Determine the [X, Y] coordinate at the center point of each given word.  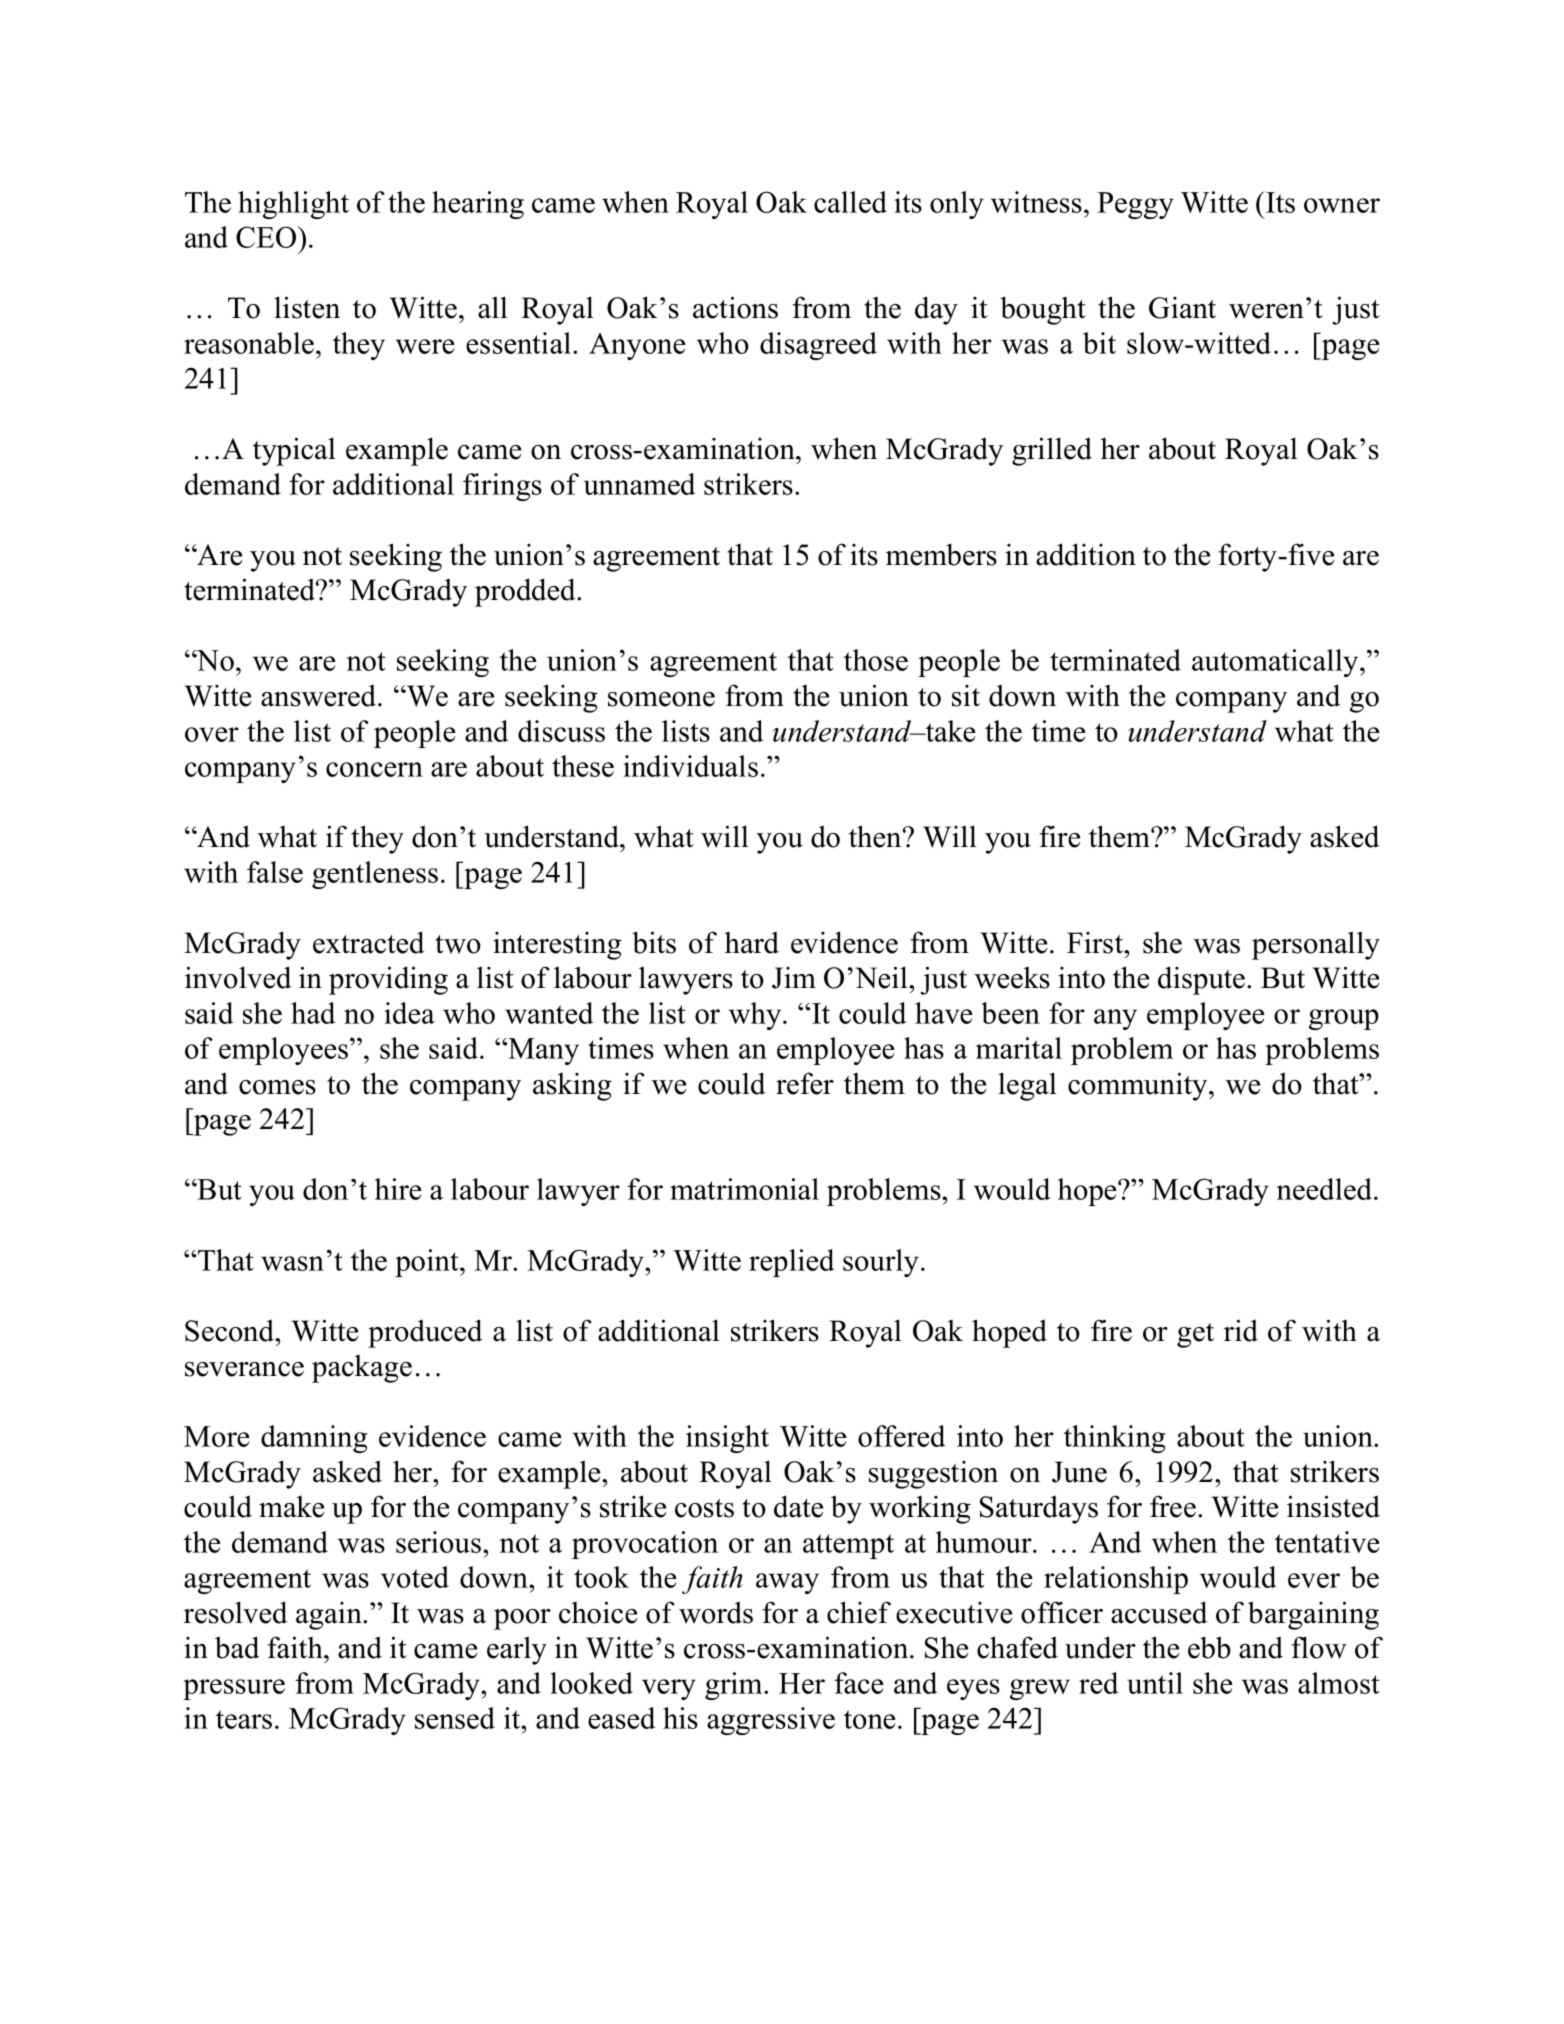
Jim [794, 978]
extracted [369, 942]
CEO [267, 237]
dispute [1203, 980]
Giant [1182, 308]
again [330, 1616]
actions [735, 307]
